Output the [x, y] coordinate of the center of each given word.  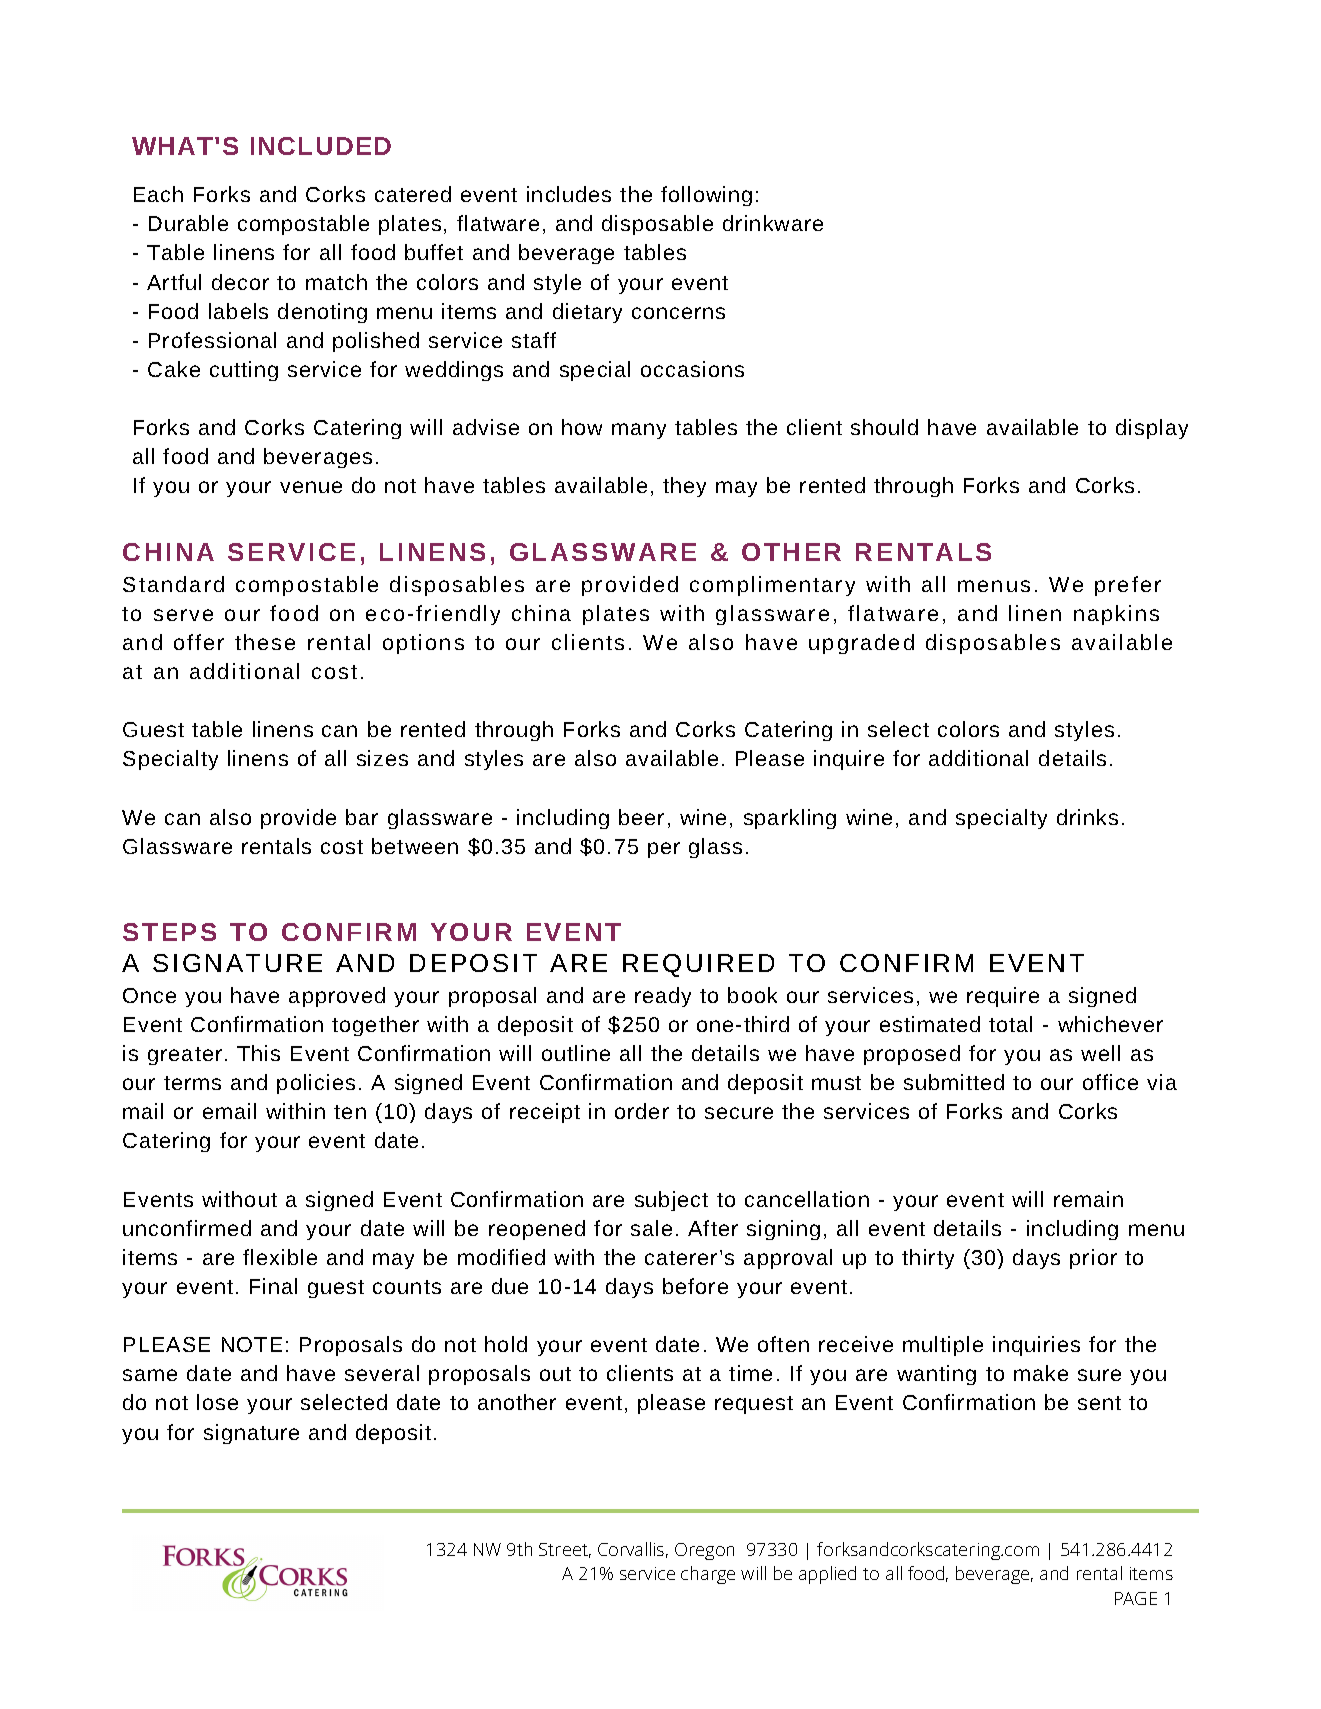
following [706, 196]
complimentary [772, 586]
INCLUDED [321, 146]
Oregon [704, 1551]
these [265, 642]
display [1152, 429]
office [1110, 1082]
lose [217, 1402]
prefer [1128, 586]
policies [316, 1084]
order [642, 1111]
